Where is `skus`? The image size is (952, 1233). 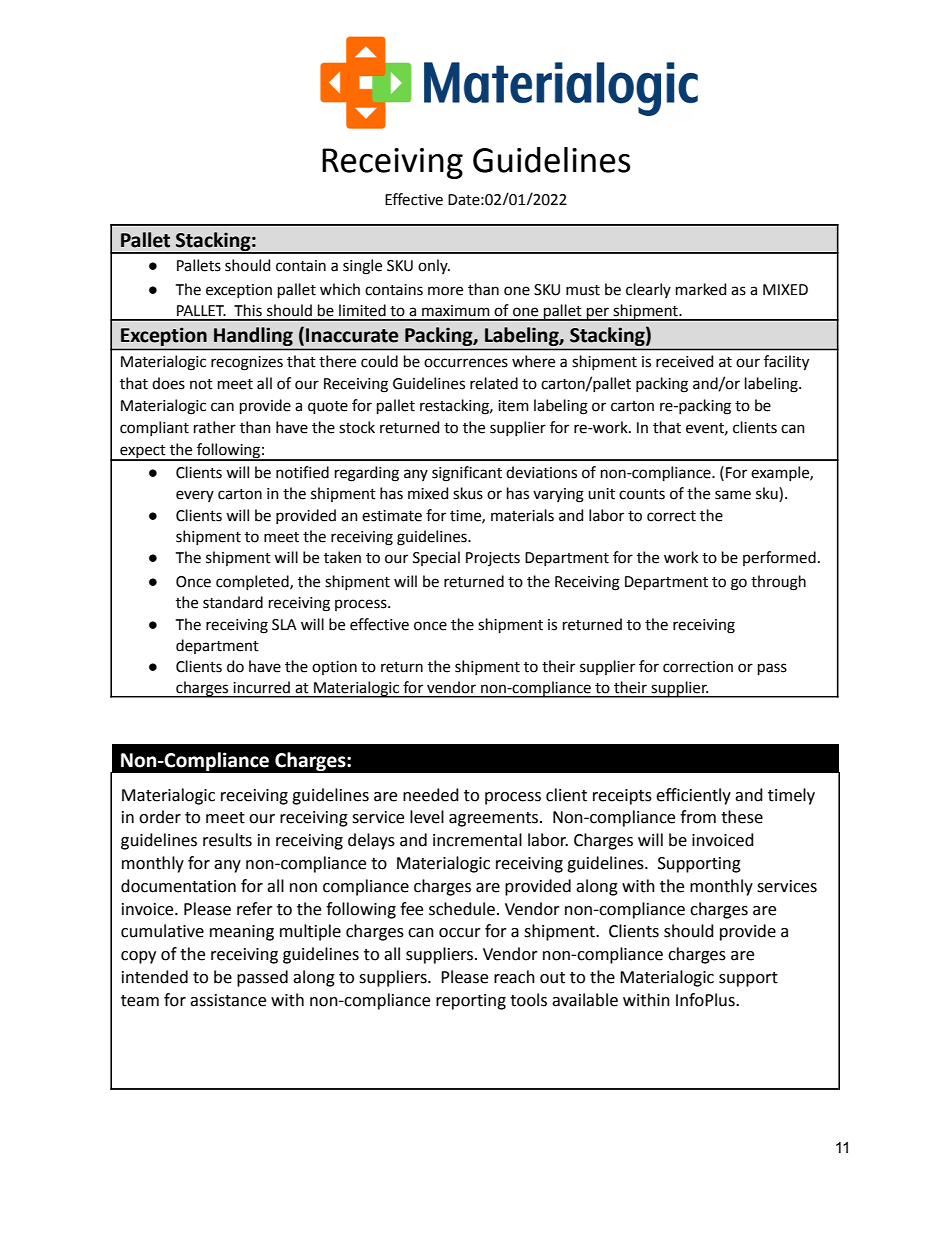
skus is located at coordinates (468, 493).
